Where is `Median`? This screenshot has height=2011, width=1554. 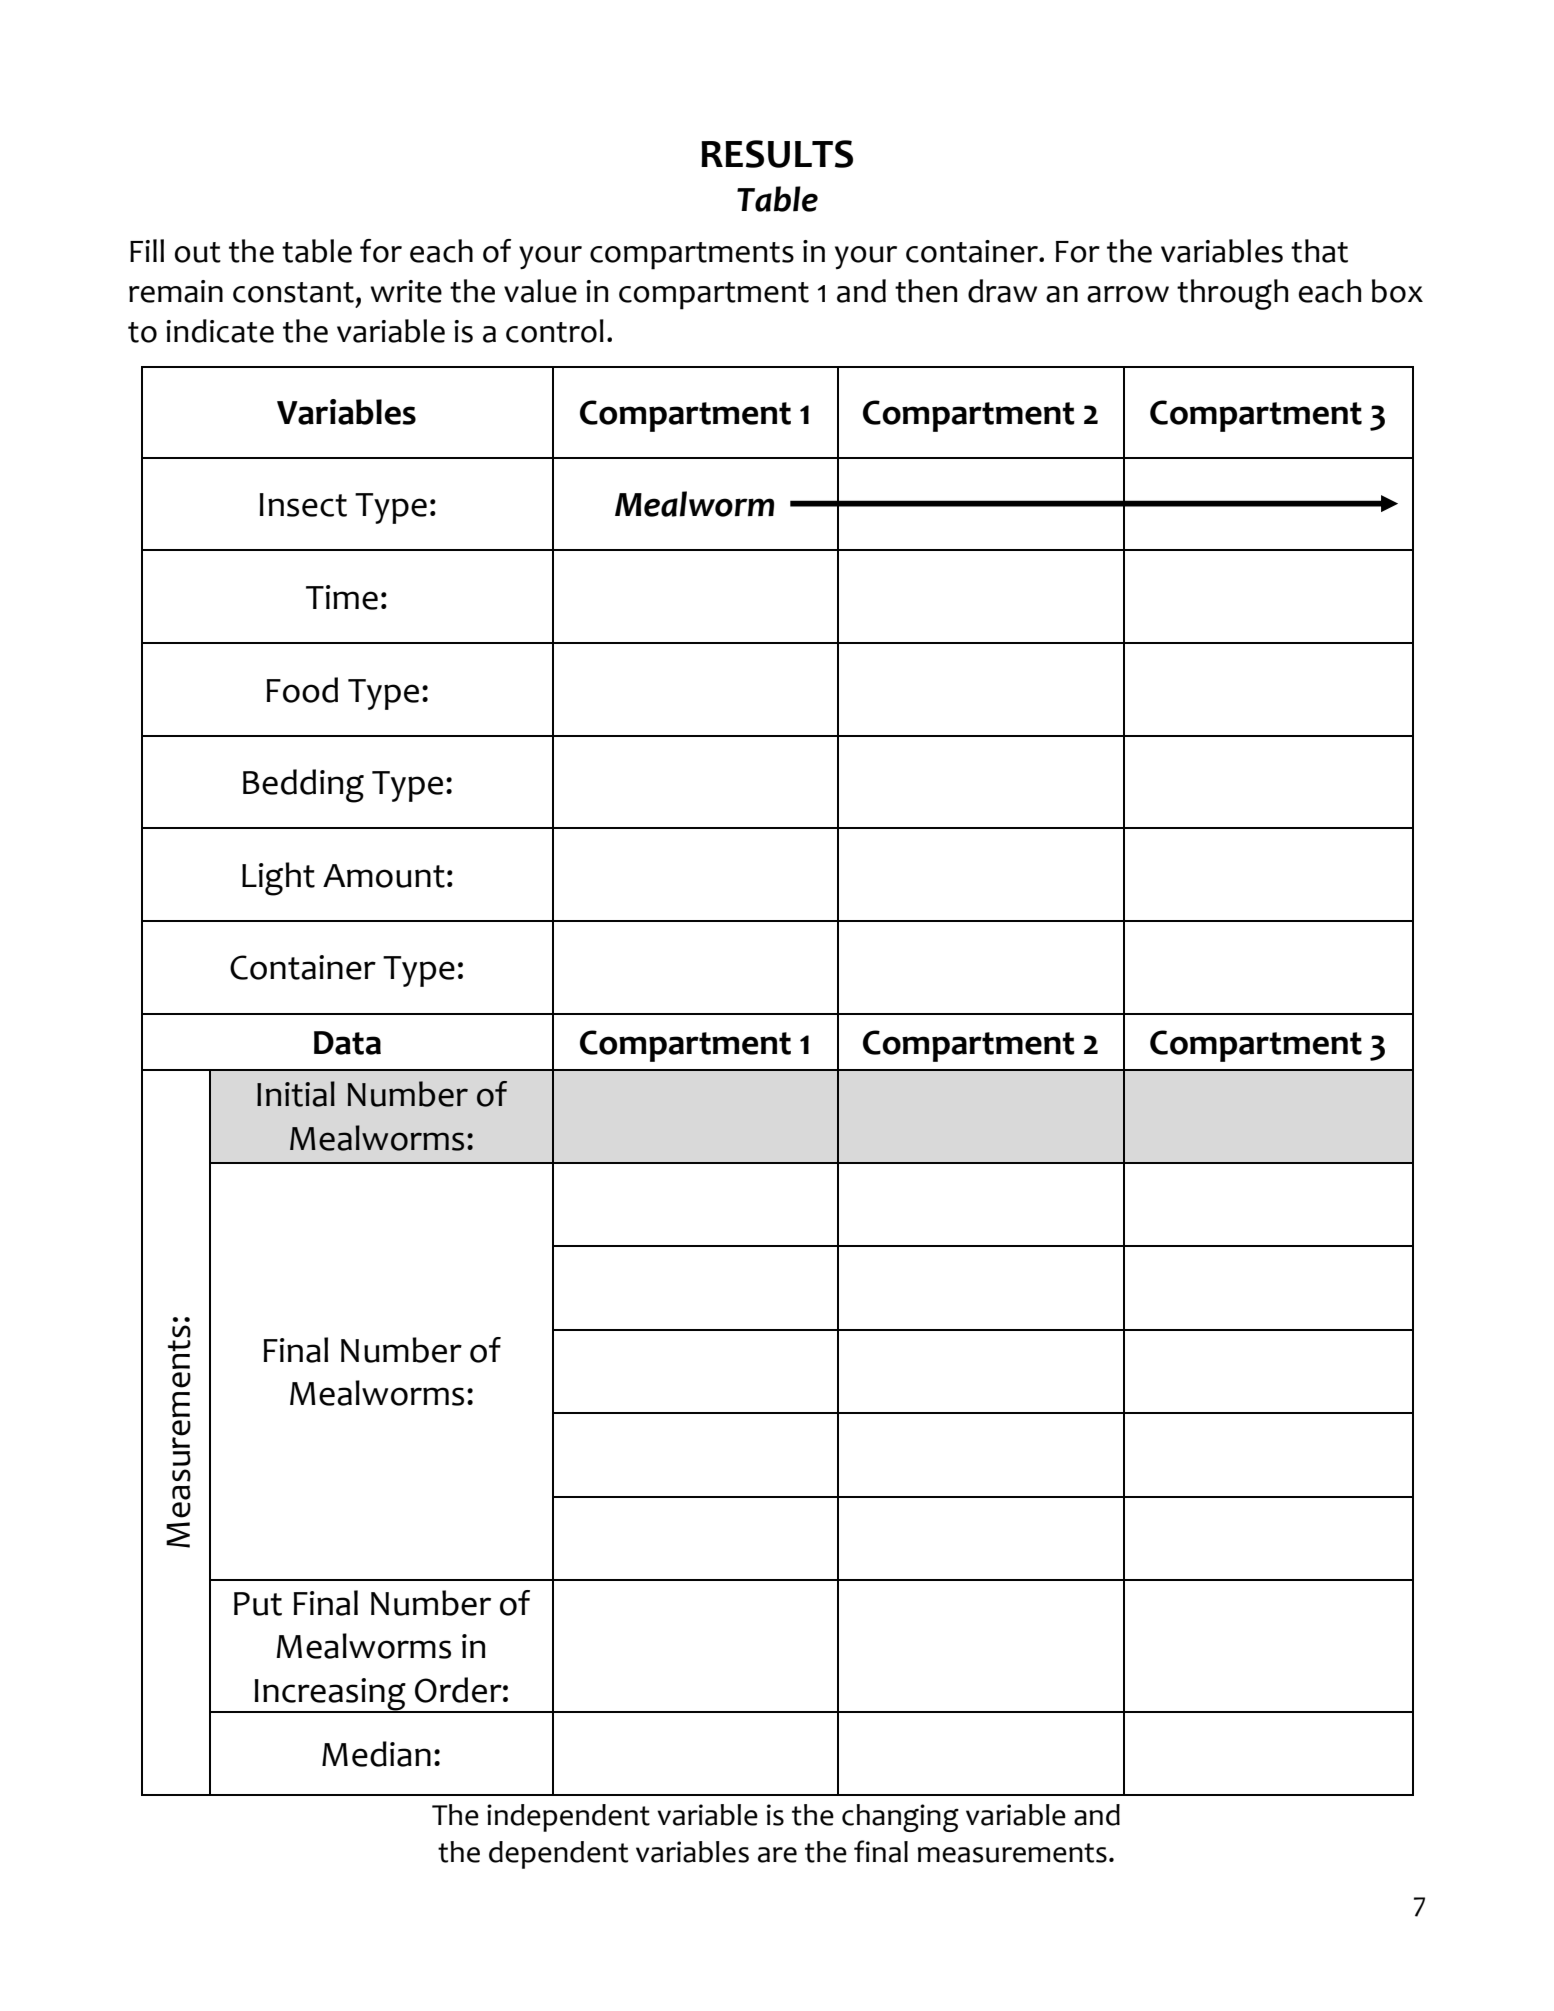
Median is located at coordinates (376, 1754).
